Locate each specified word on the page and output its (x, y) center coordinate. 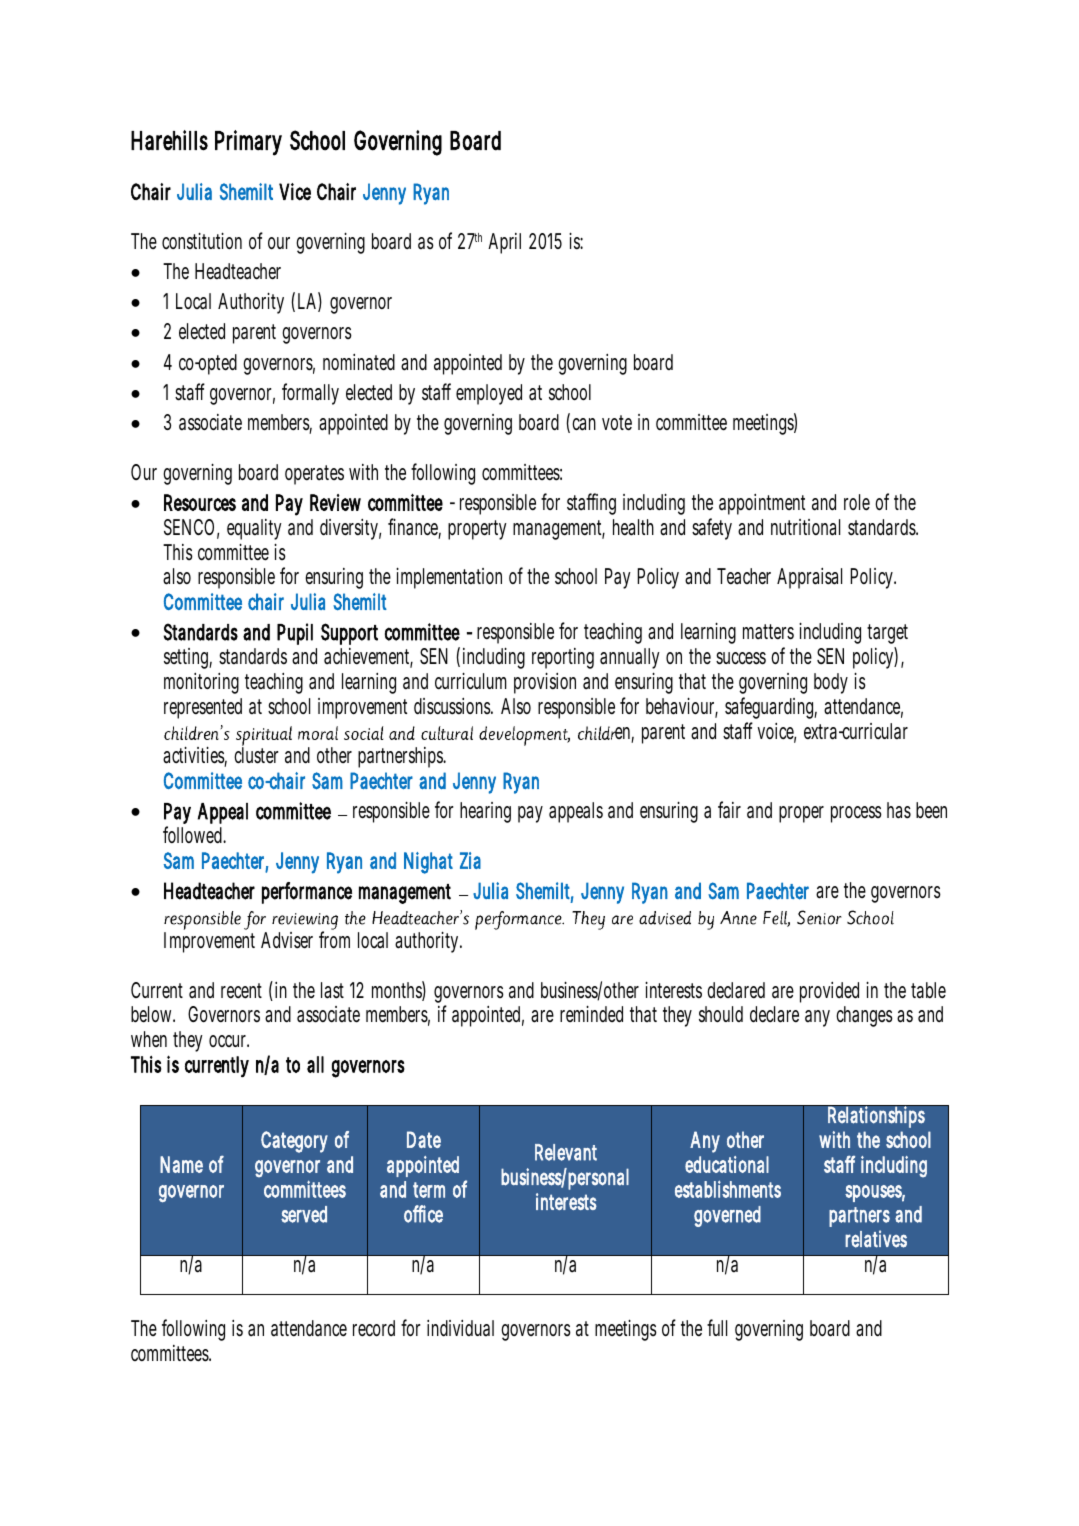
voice (776, 732)
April (504, 243)
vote (617, 423)
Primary (248, 143)
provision (545, 683)
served (304, 1214)
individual (460, 1328)
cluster (256, 755)
